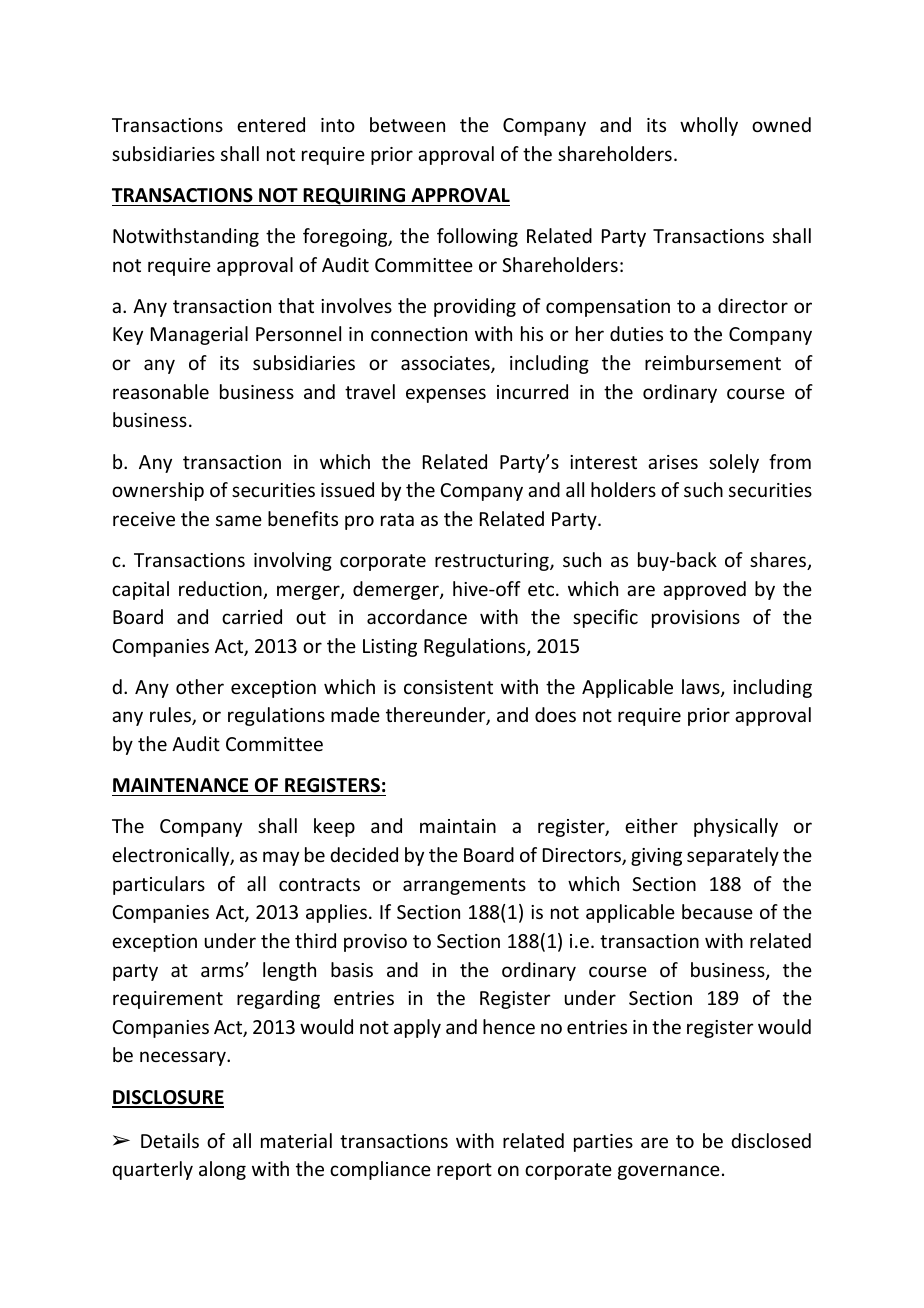 The height and width of the screenshot is (1308, 924). What do you see at coordinates (704, 590) in the screenshot?
I see `approved` at bounding box center [704, 590].
